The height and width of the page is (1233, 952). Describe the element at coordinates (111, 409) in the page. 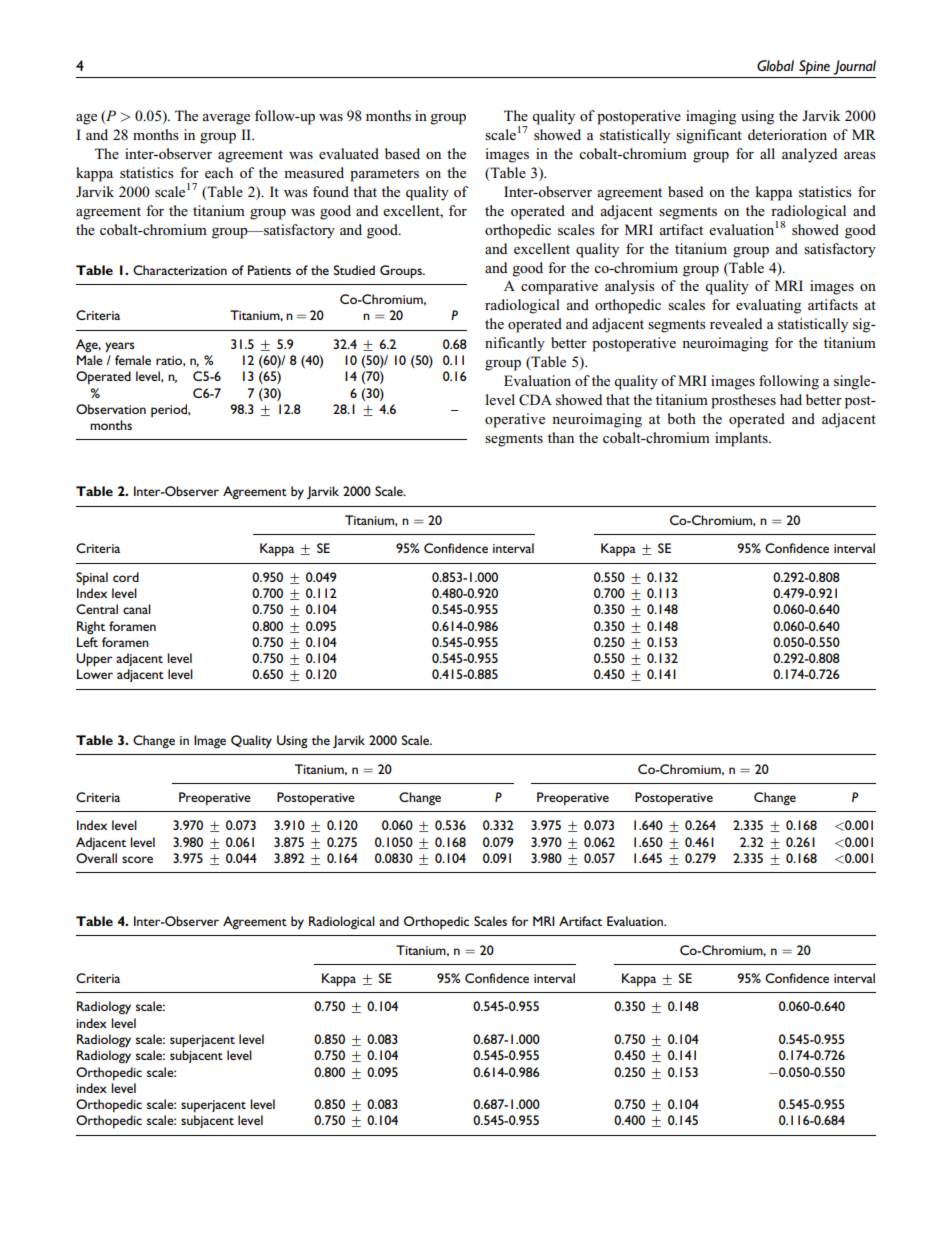

I see `Observation` at that location.
